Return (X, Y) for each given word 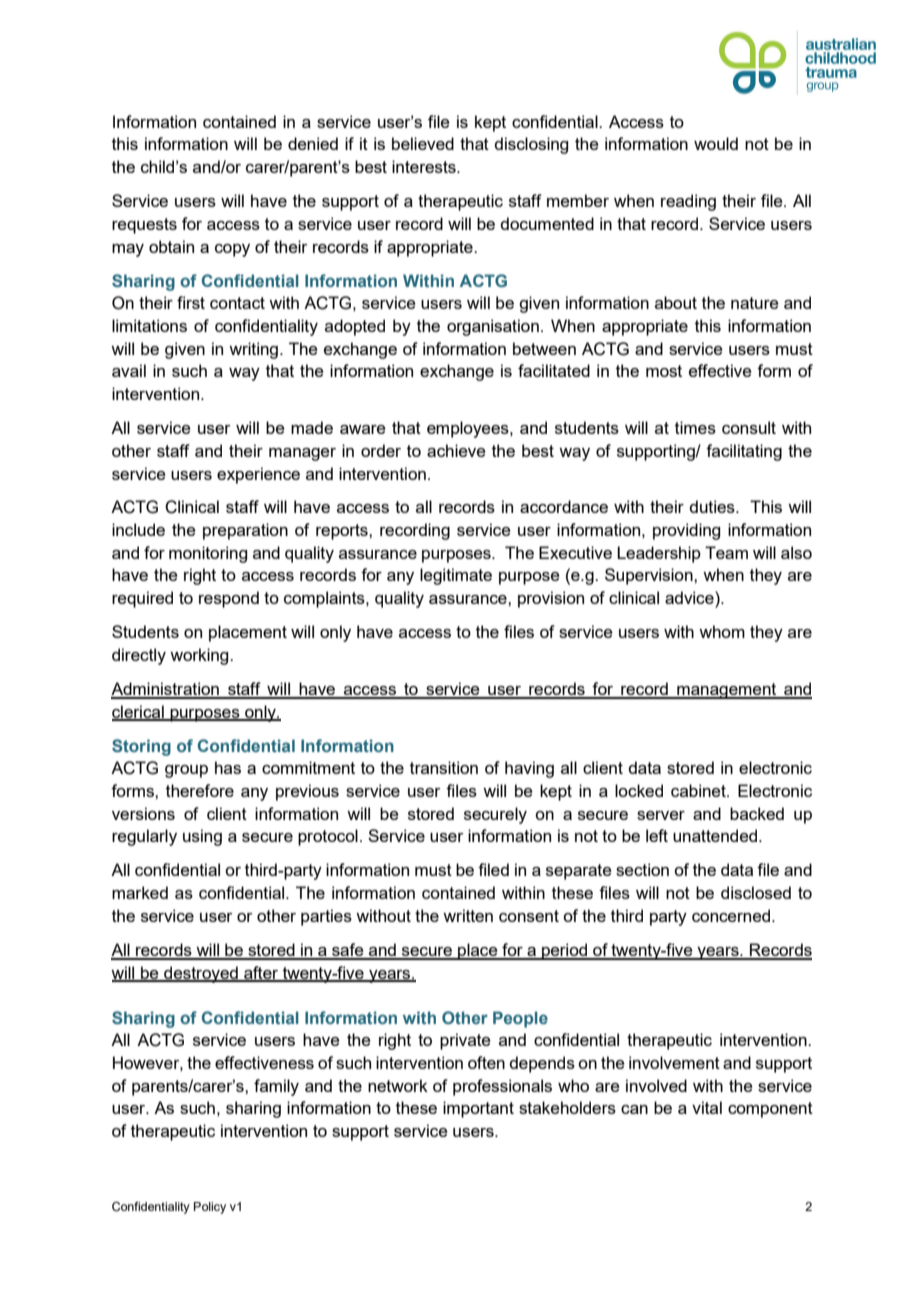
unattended (716, 835)
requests (144, 226)
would (716, 143)
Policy (210, 1208)
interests (425, 166)
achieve (456, 450)
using (202, 837)
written (468, 915)
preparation (245, 531)
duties (713, 506)
